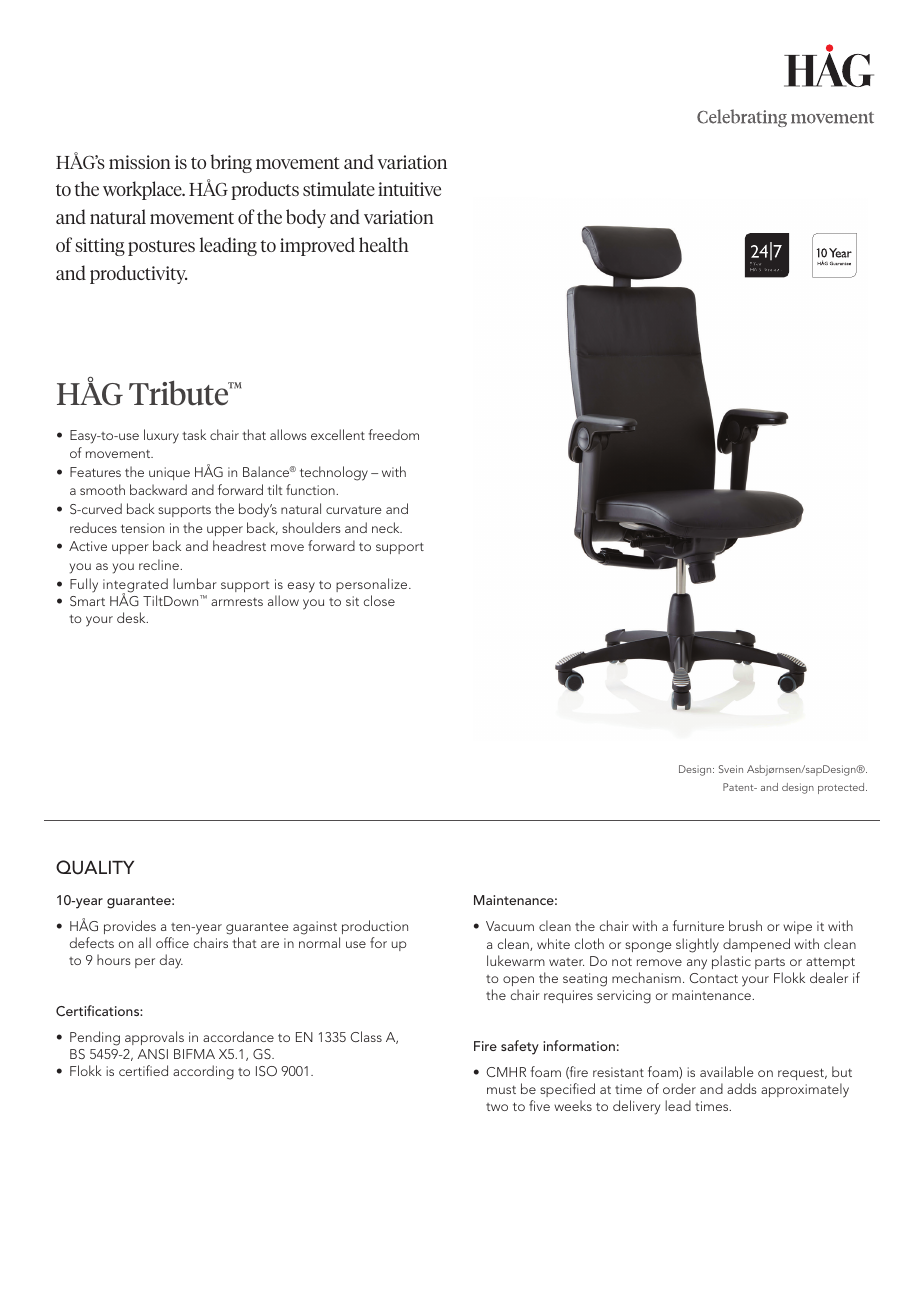  I want to click on must, so click(501, 1090).
